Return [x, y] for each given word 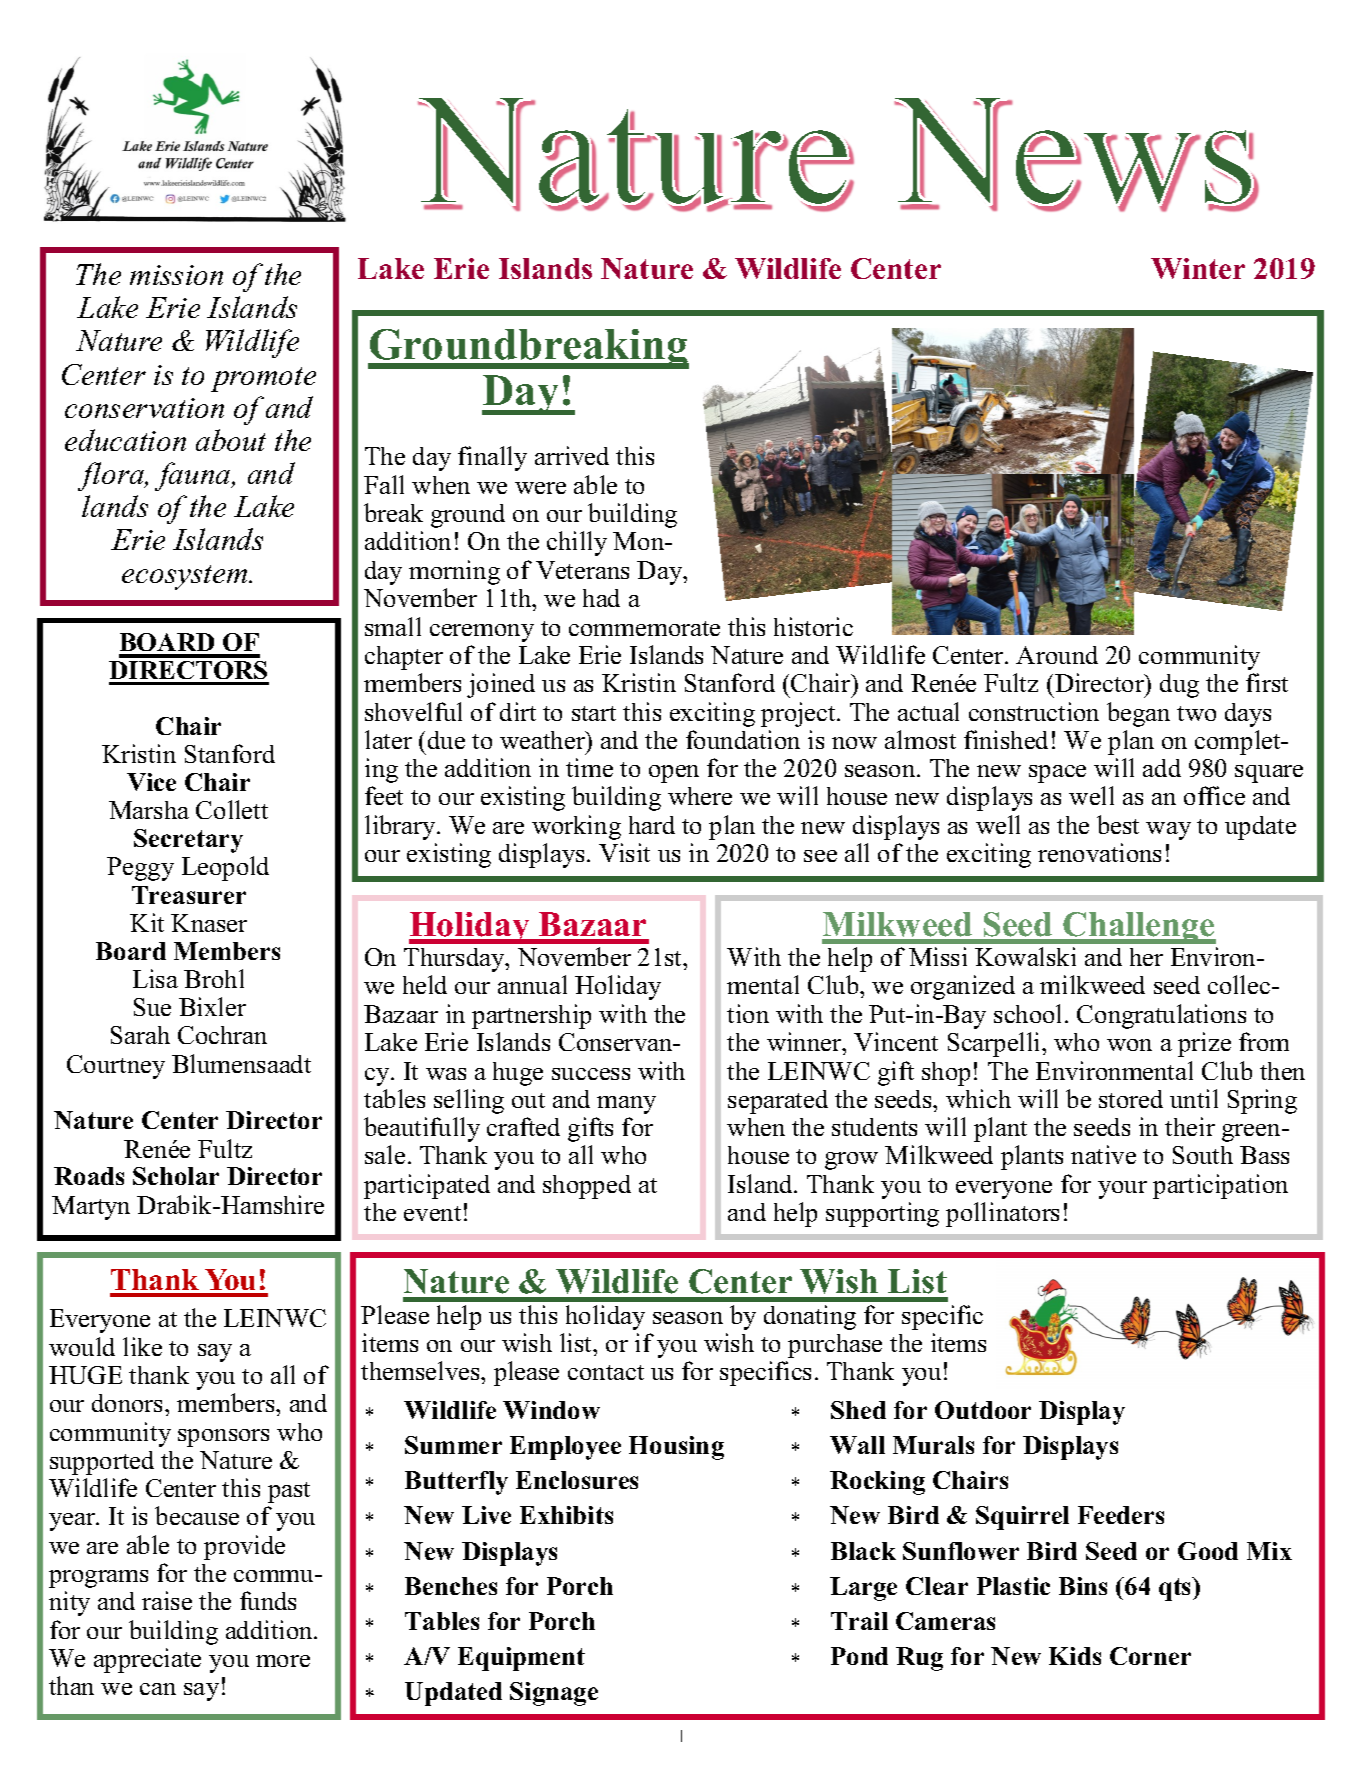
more [283, 1661]
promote [263, 379]
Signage [554, 1694]
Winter [1198, 268]
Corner [1150, 1656]
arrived [572, 455]
